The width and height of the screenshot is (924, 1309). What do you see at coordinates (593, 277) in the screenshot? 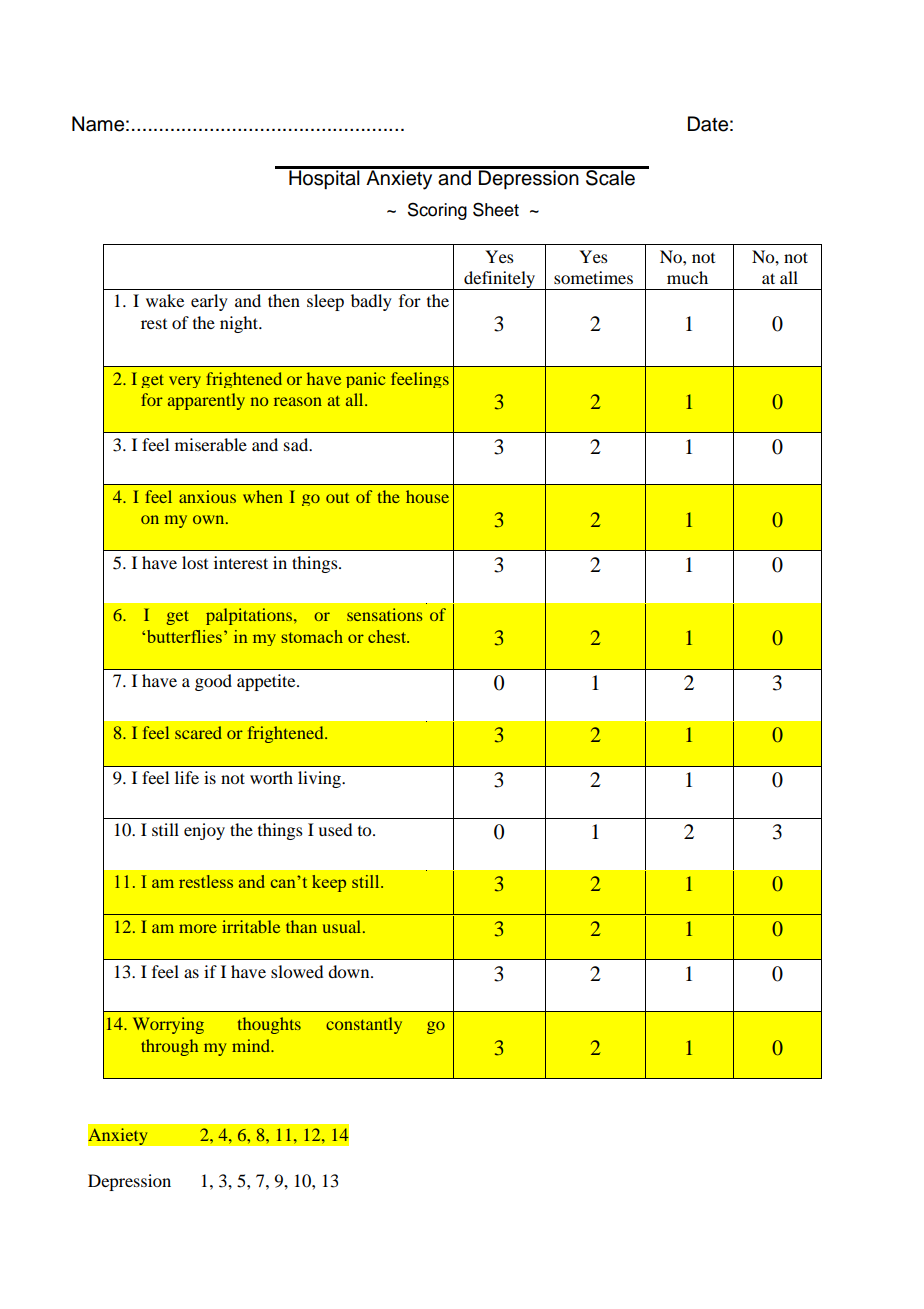
I see `sometimes` at bounding box center [593, 277].
